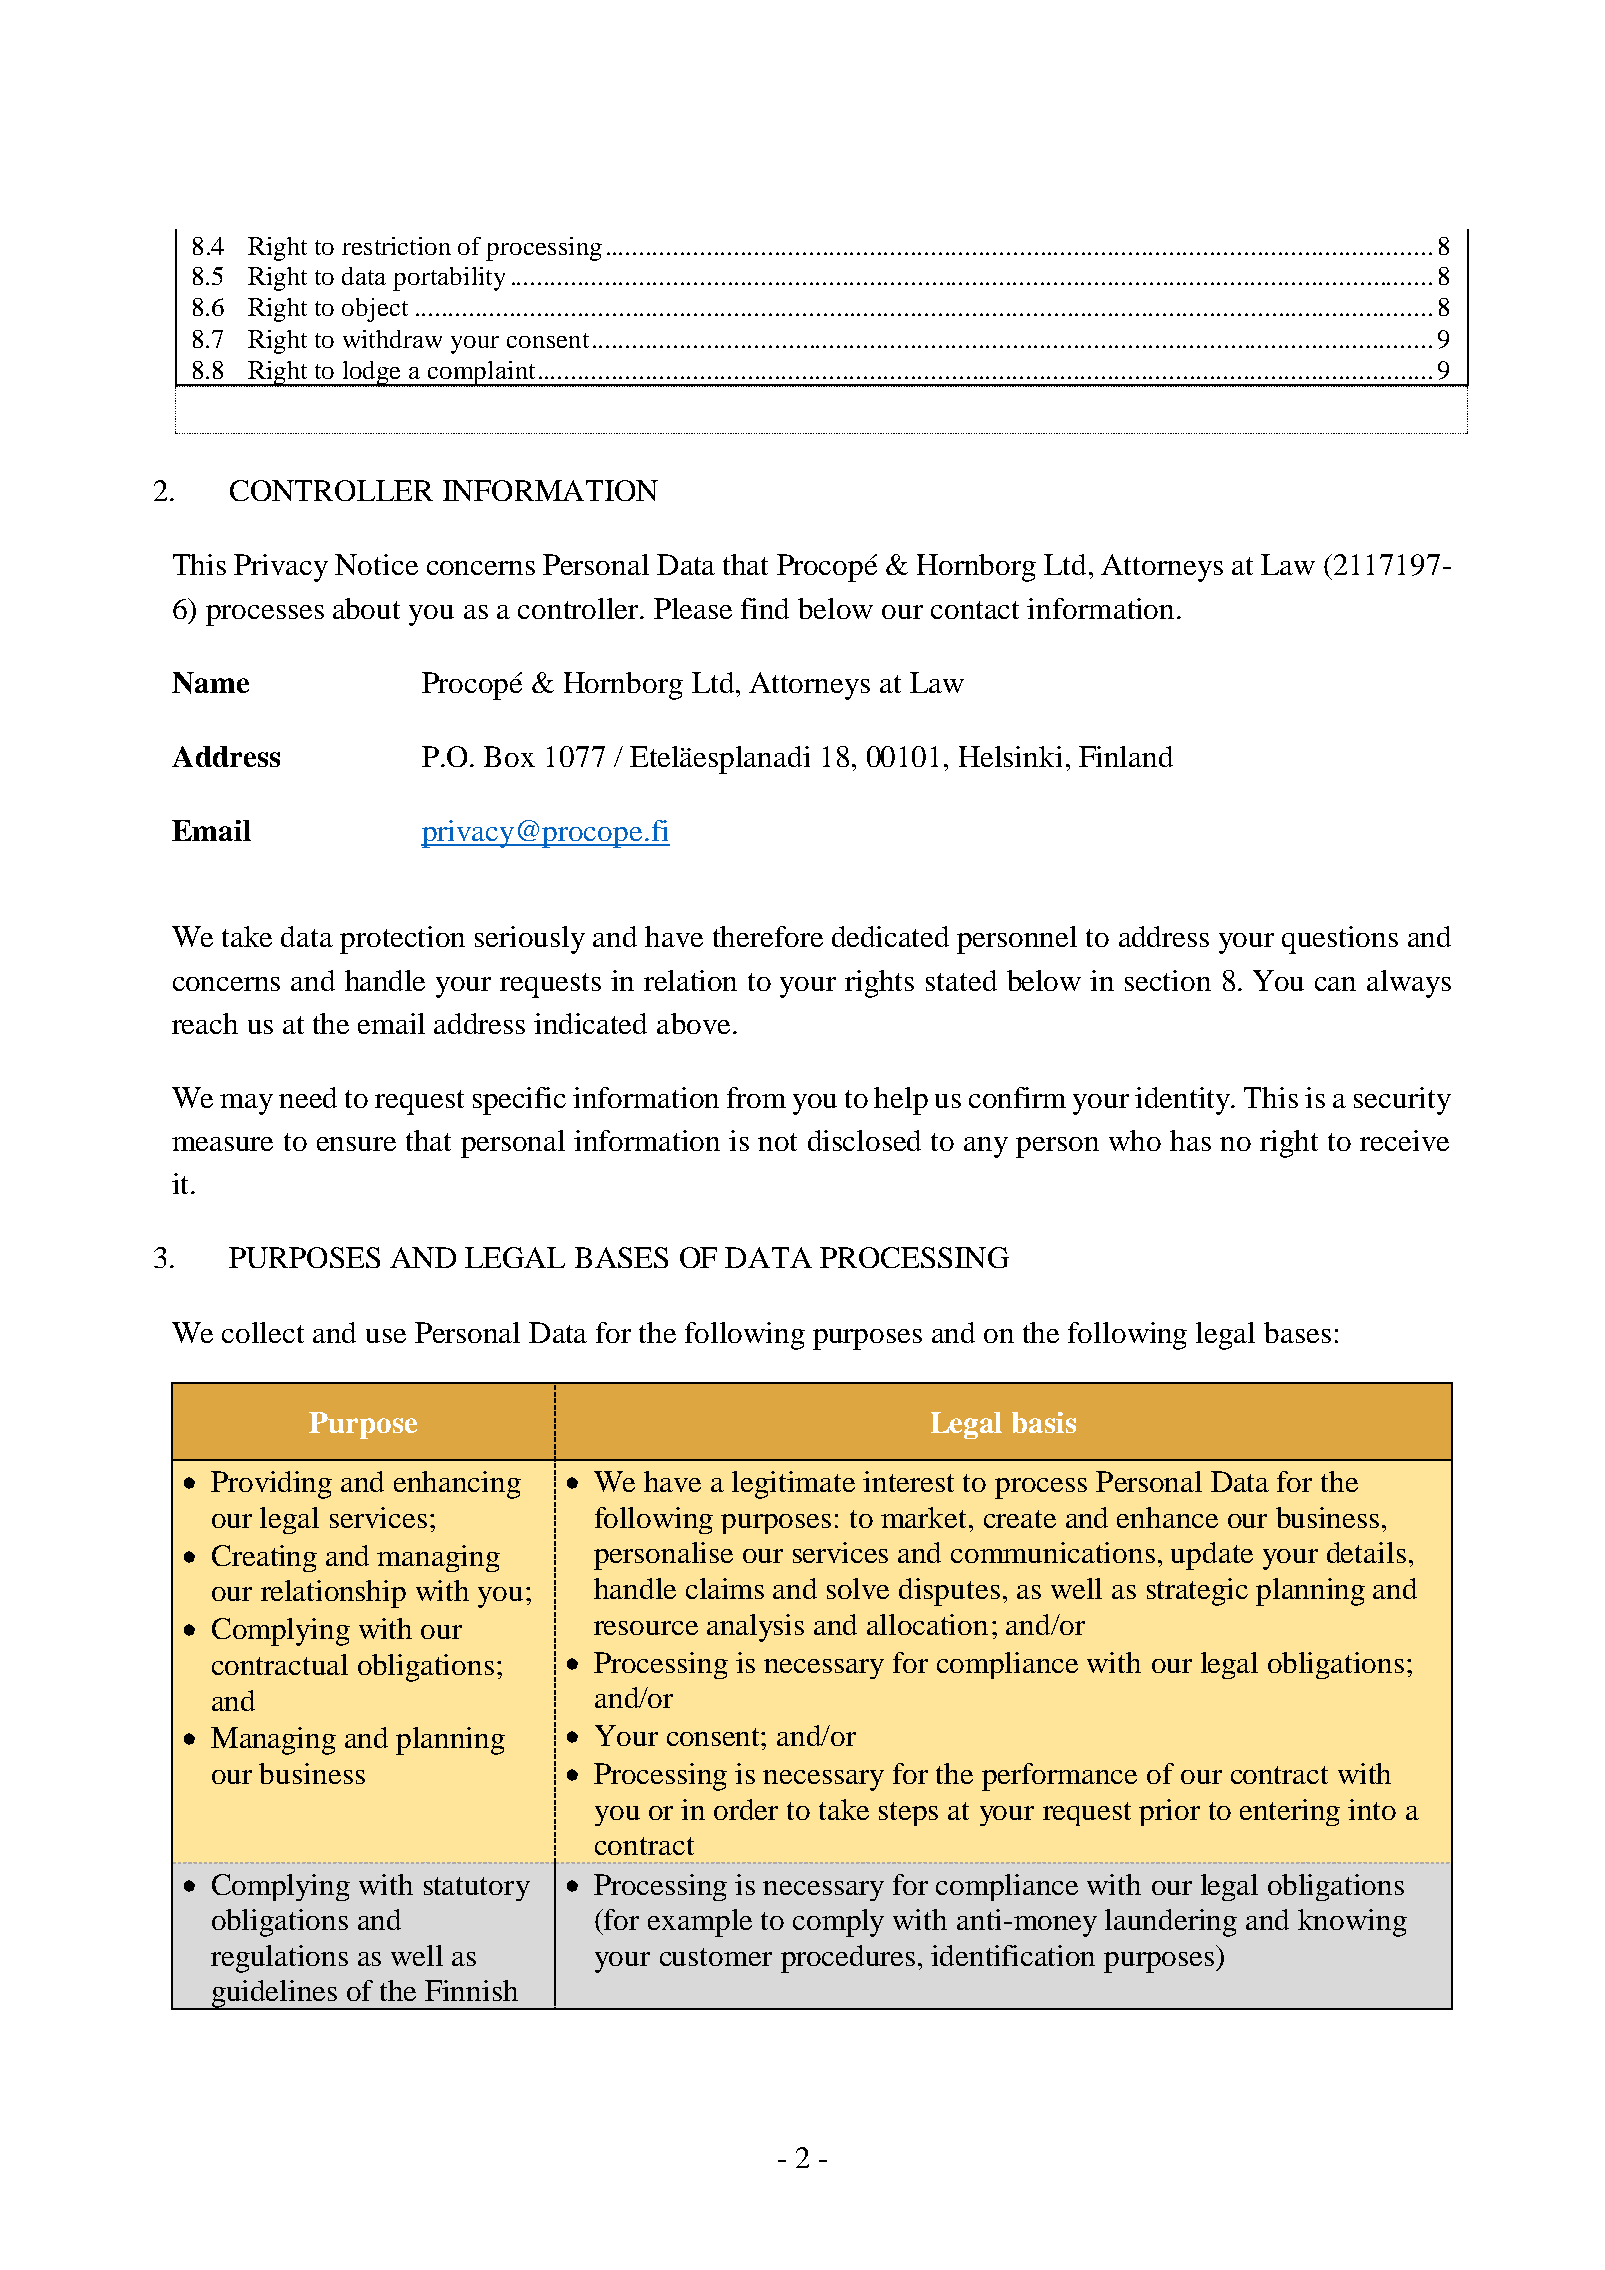 The width and height of the image is (1605, 2270). Describe the element at coordinates (279, 1959) in the image. I see `regulations` at that location.
